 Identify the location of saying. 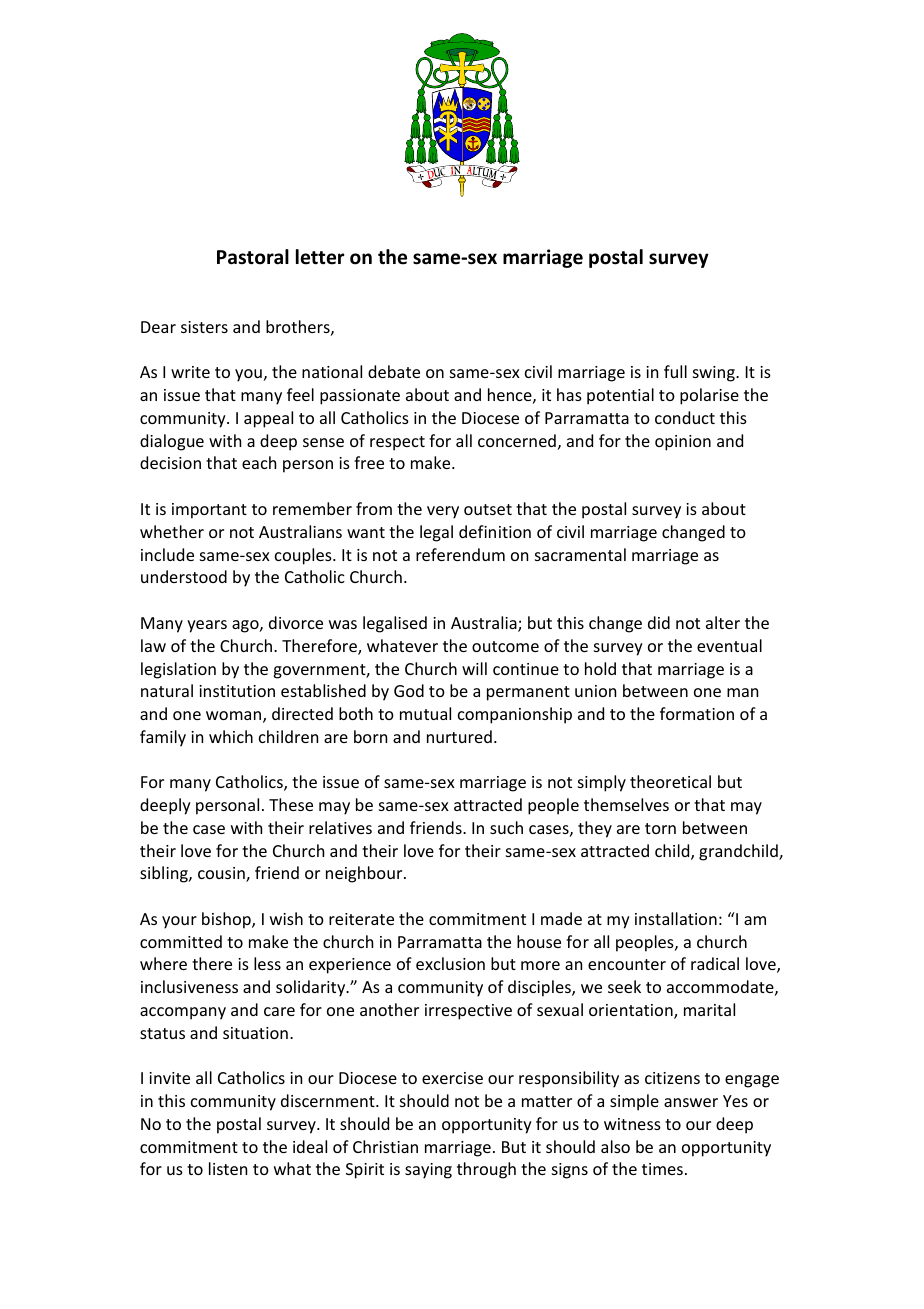
(428, 1171).
